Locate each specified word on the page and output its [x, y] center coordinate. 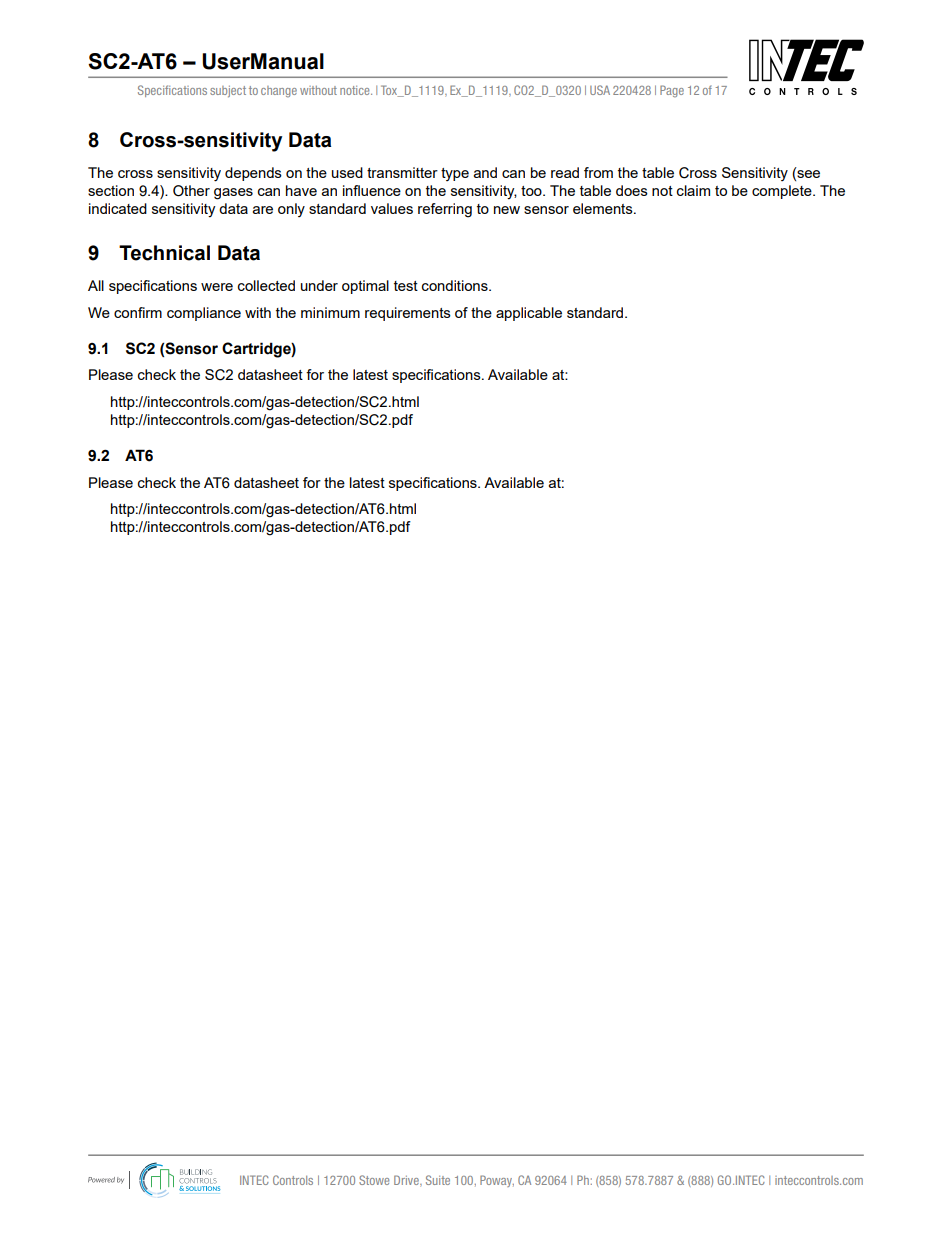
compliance [204, 314]
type [455, 174]
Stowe [374, 1180]
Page [672, 91]
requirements [408, 314]
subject [228, 91]
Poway [497, 1181]
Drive [407, 1181]
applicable [529, 314]
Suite [438, 1180]
